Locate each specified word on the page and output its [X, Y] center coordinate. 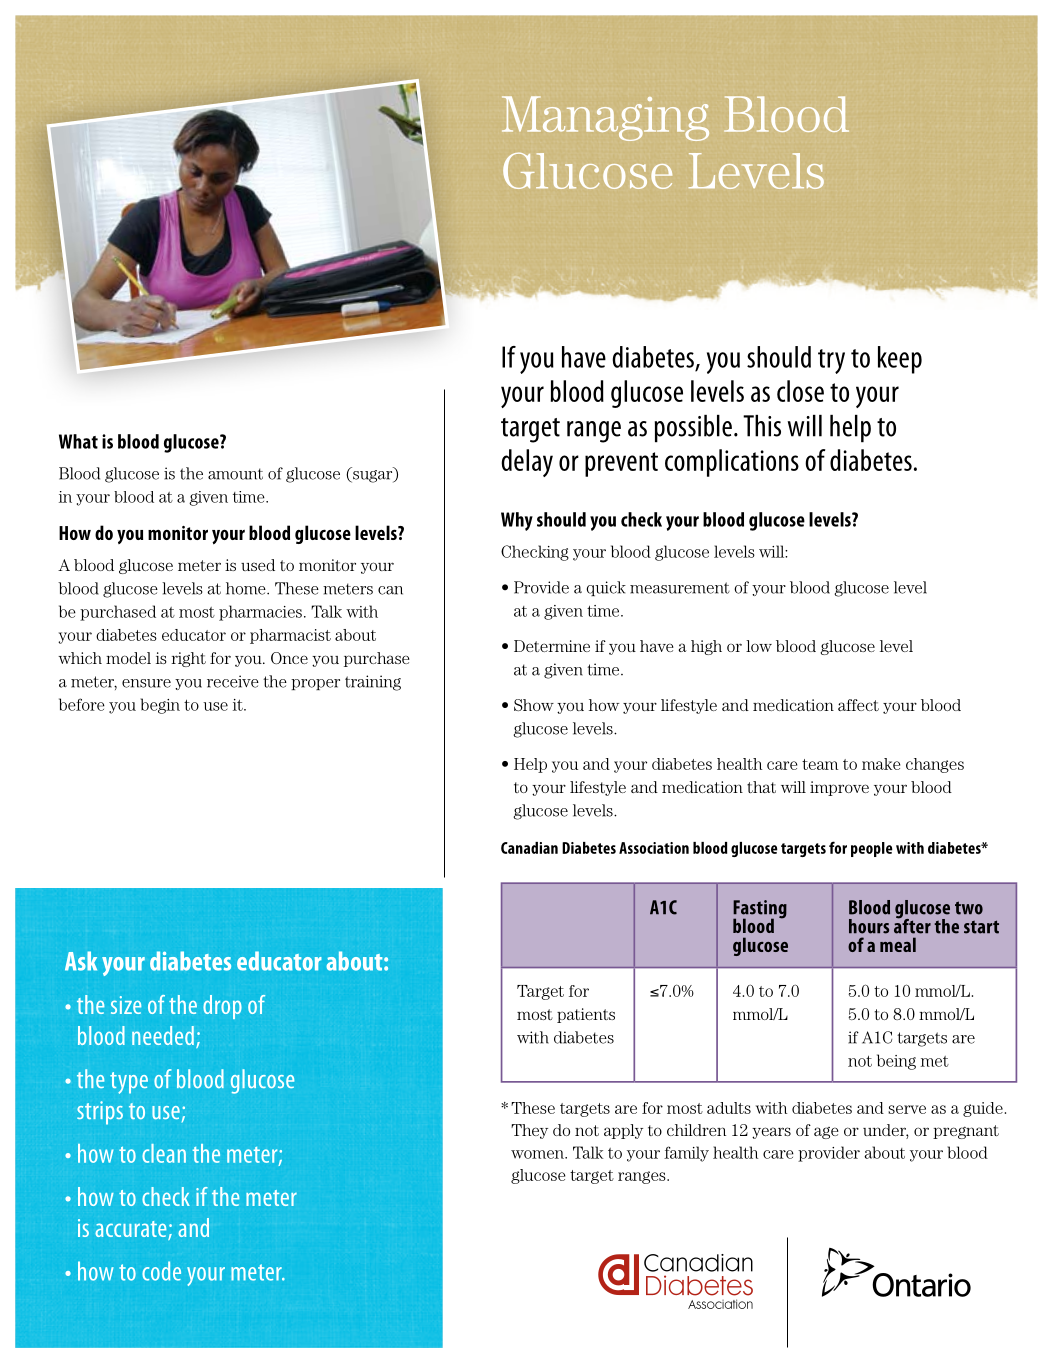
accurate [132, 1230]
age [826, 1133]
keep [900, 360]
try [831, 361]
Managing [605, 118]
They [529, 1131]
